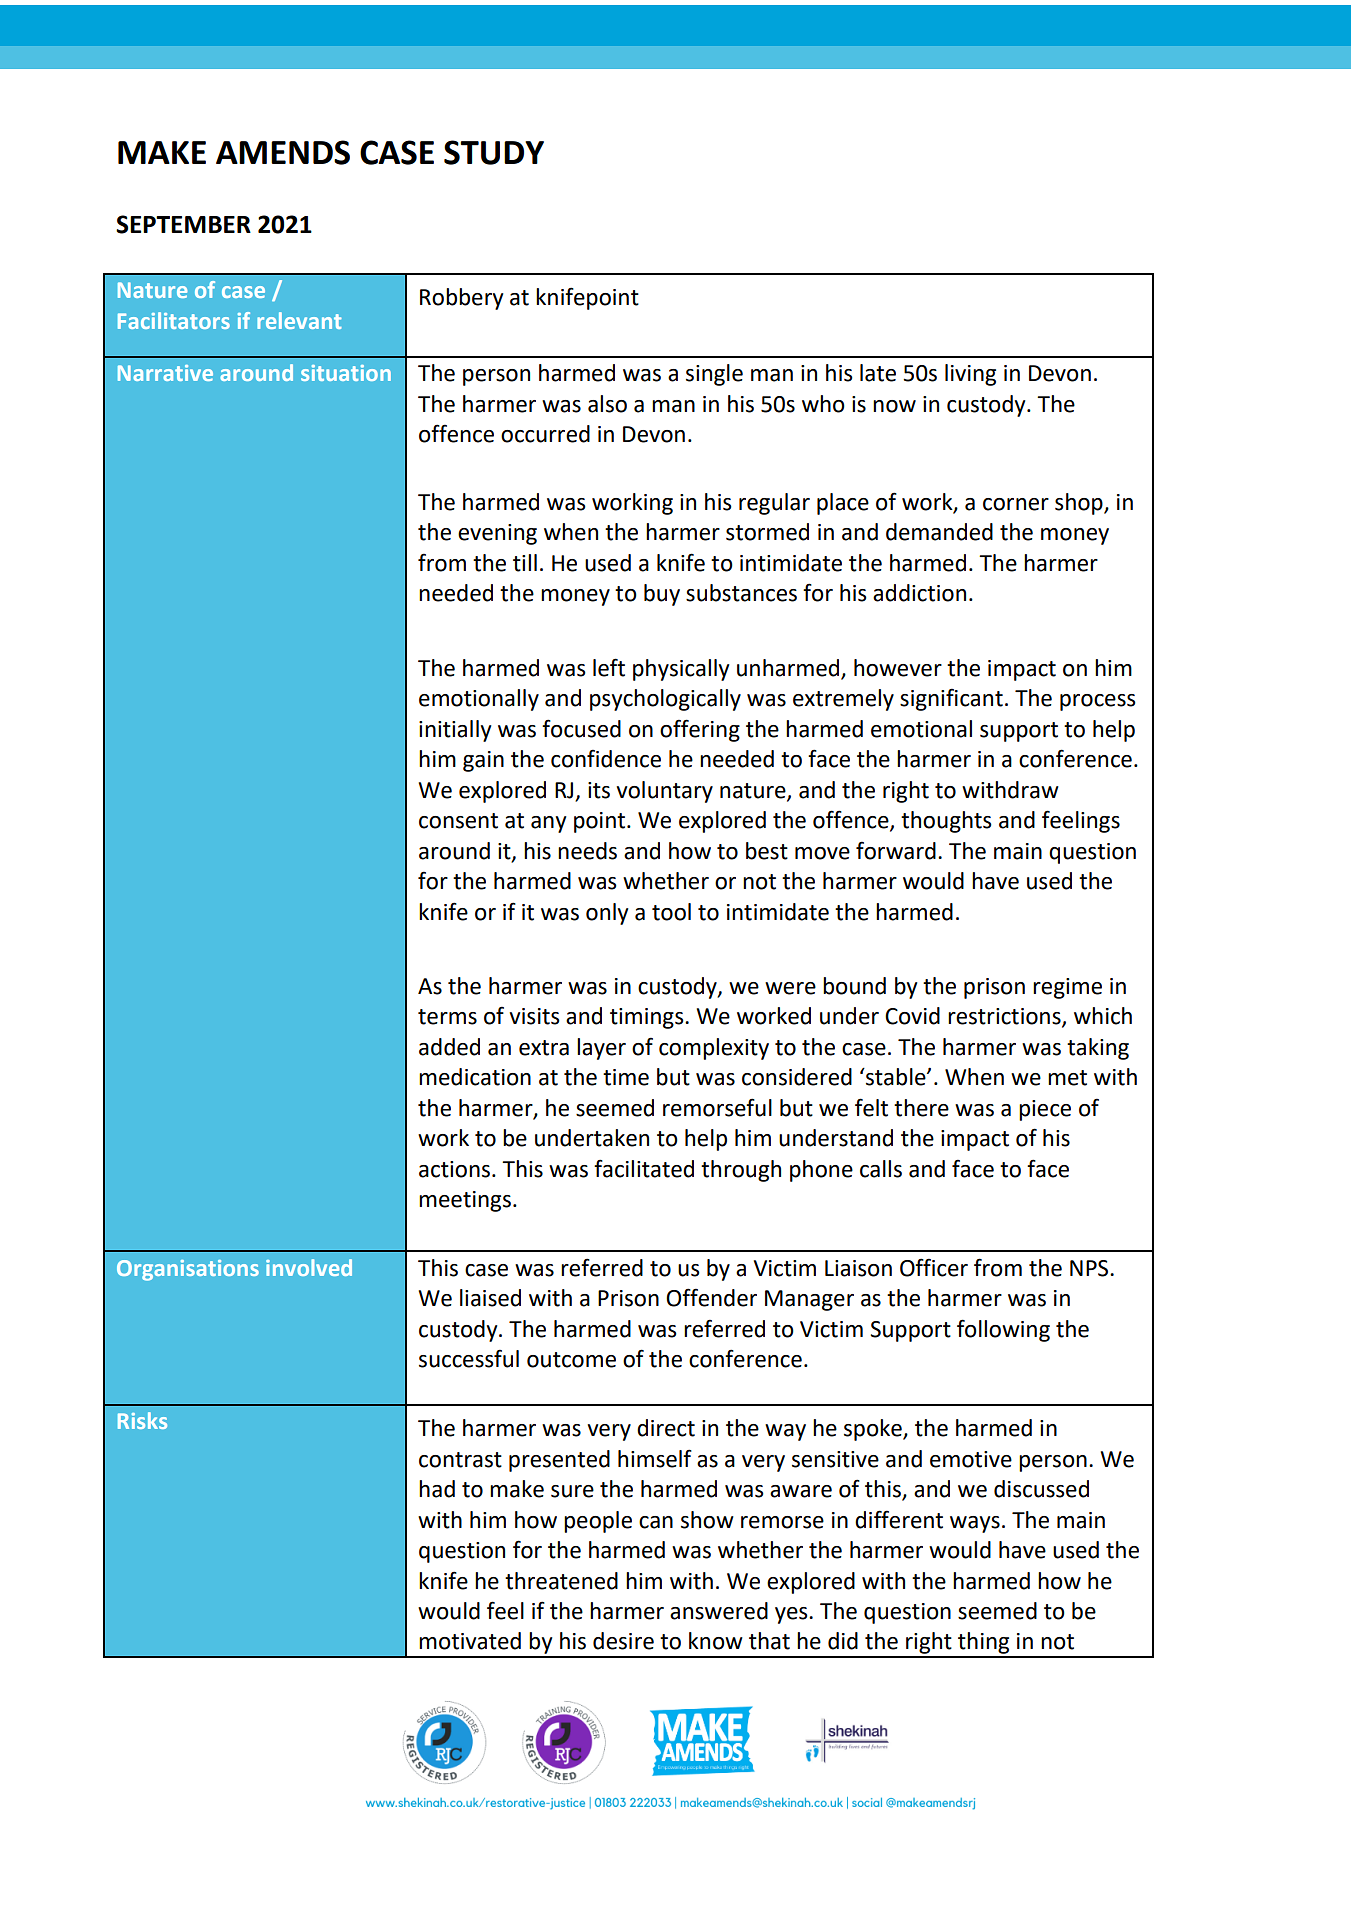 This document has width=1351, height=1910. What do you see at coordinates (283, 152) in the document?
I see `AMENDS` at bounding box center [283, 152].
